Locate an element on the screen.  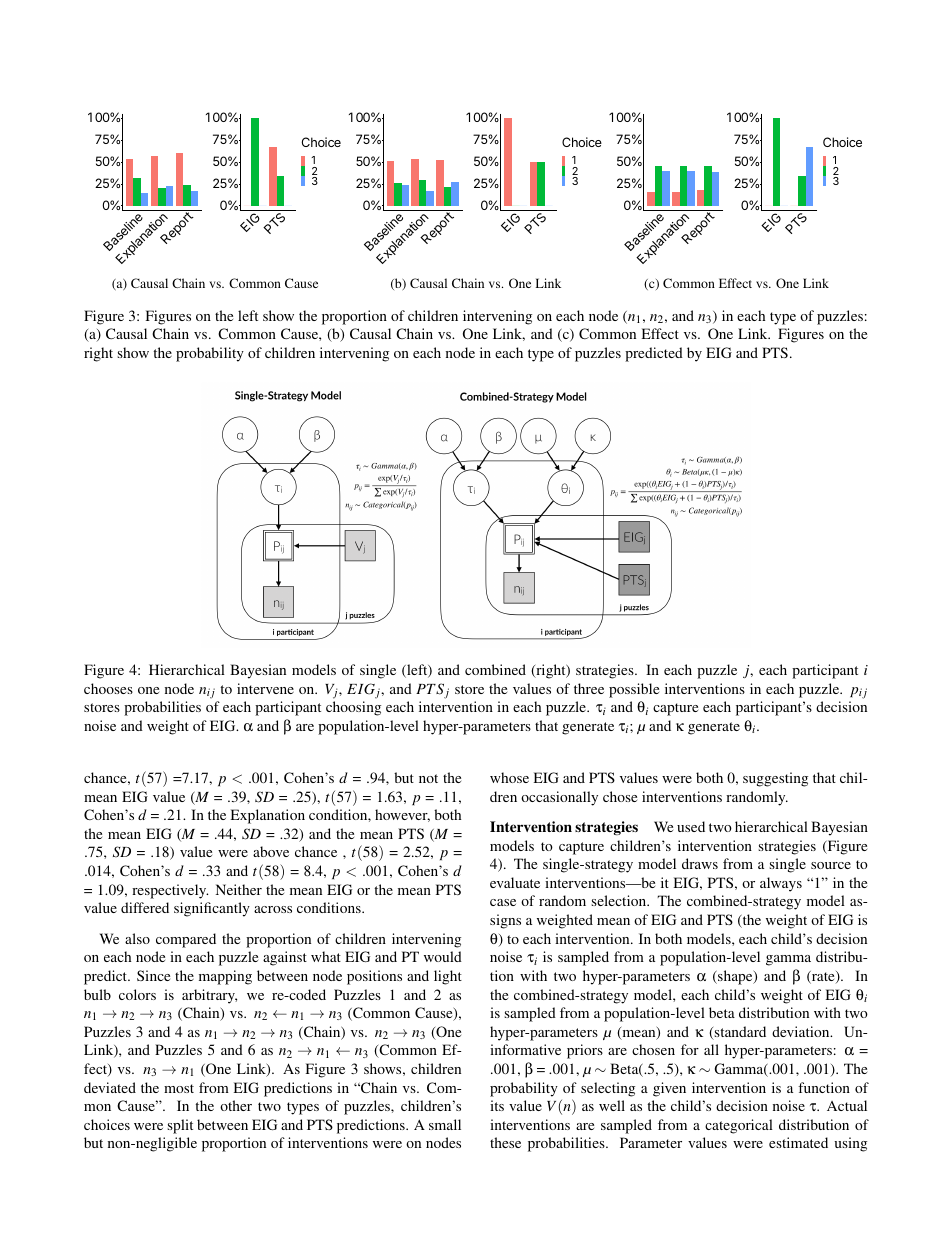
split is located at coordinates (180, 1126).
